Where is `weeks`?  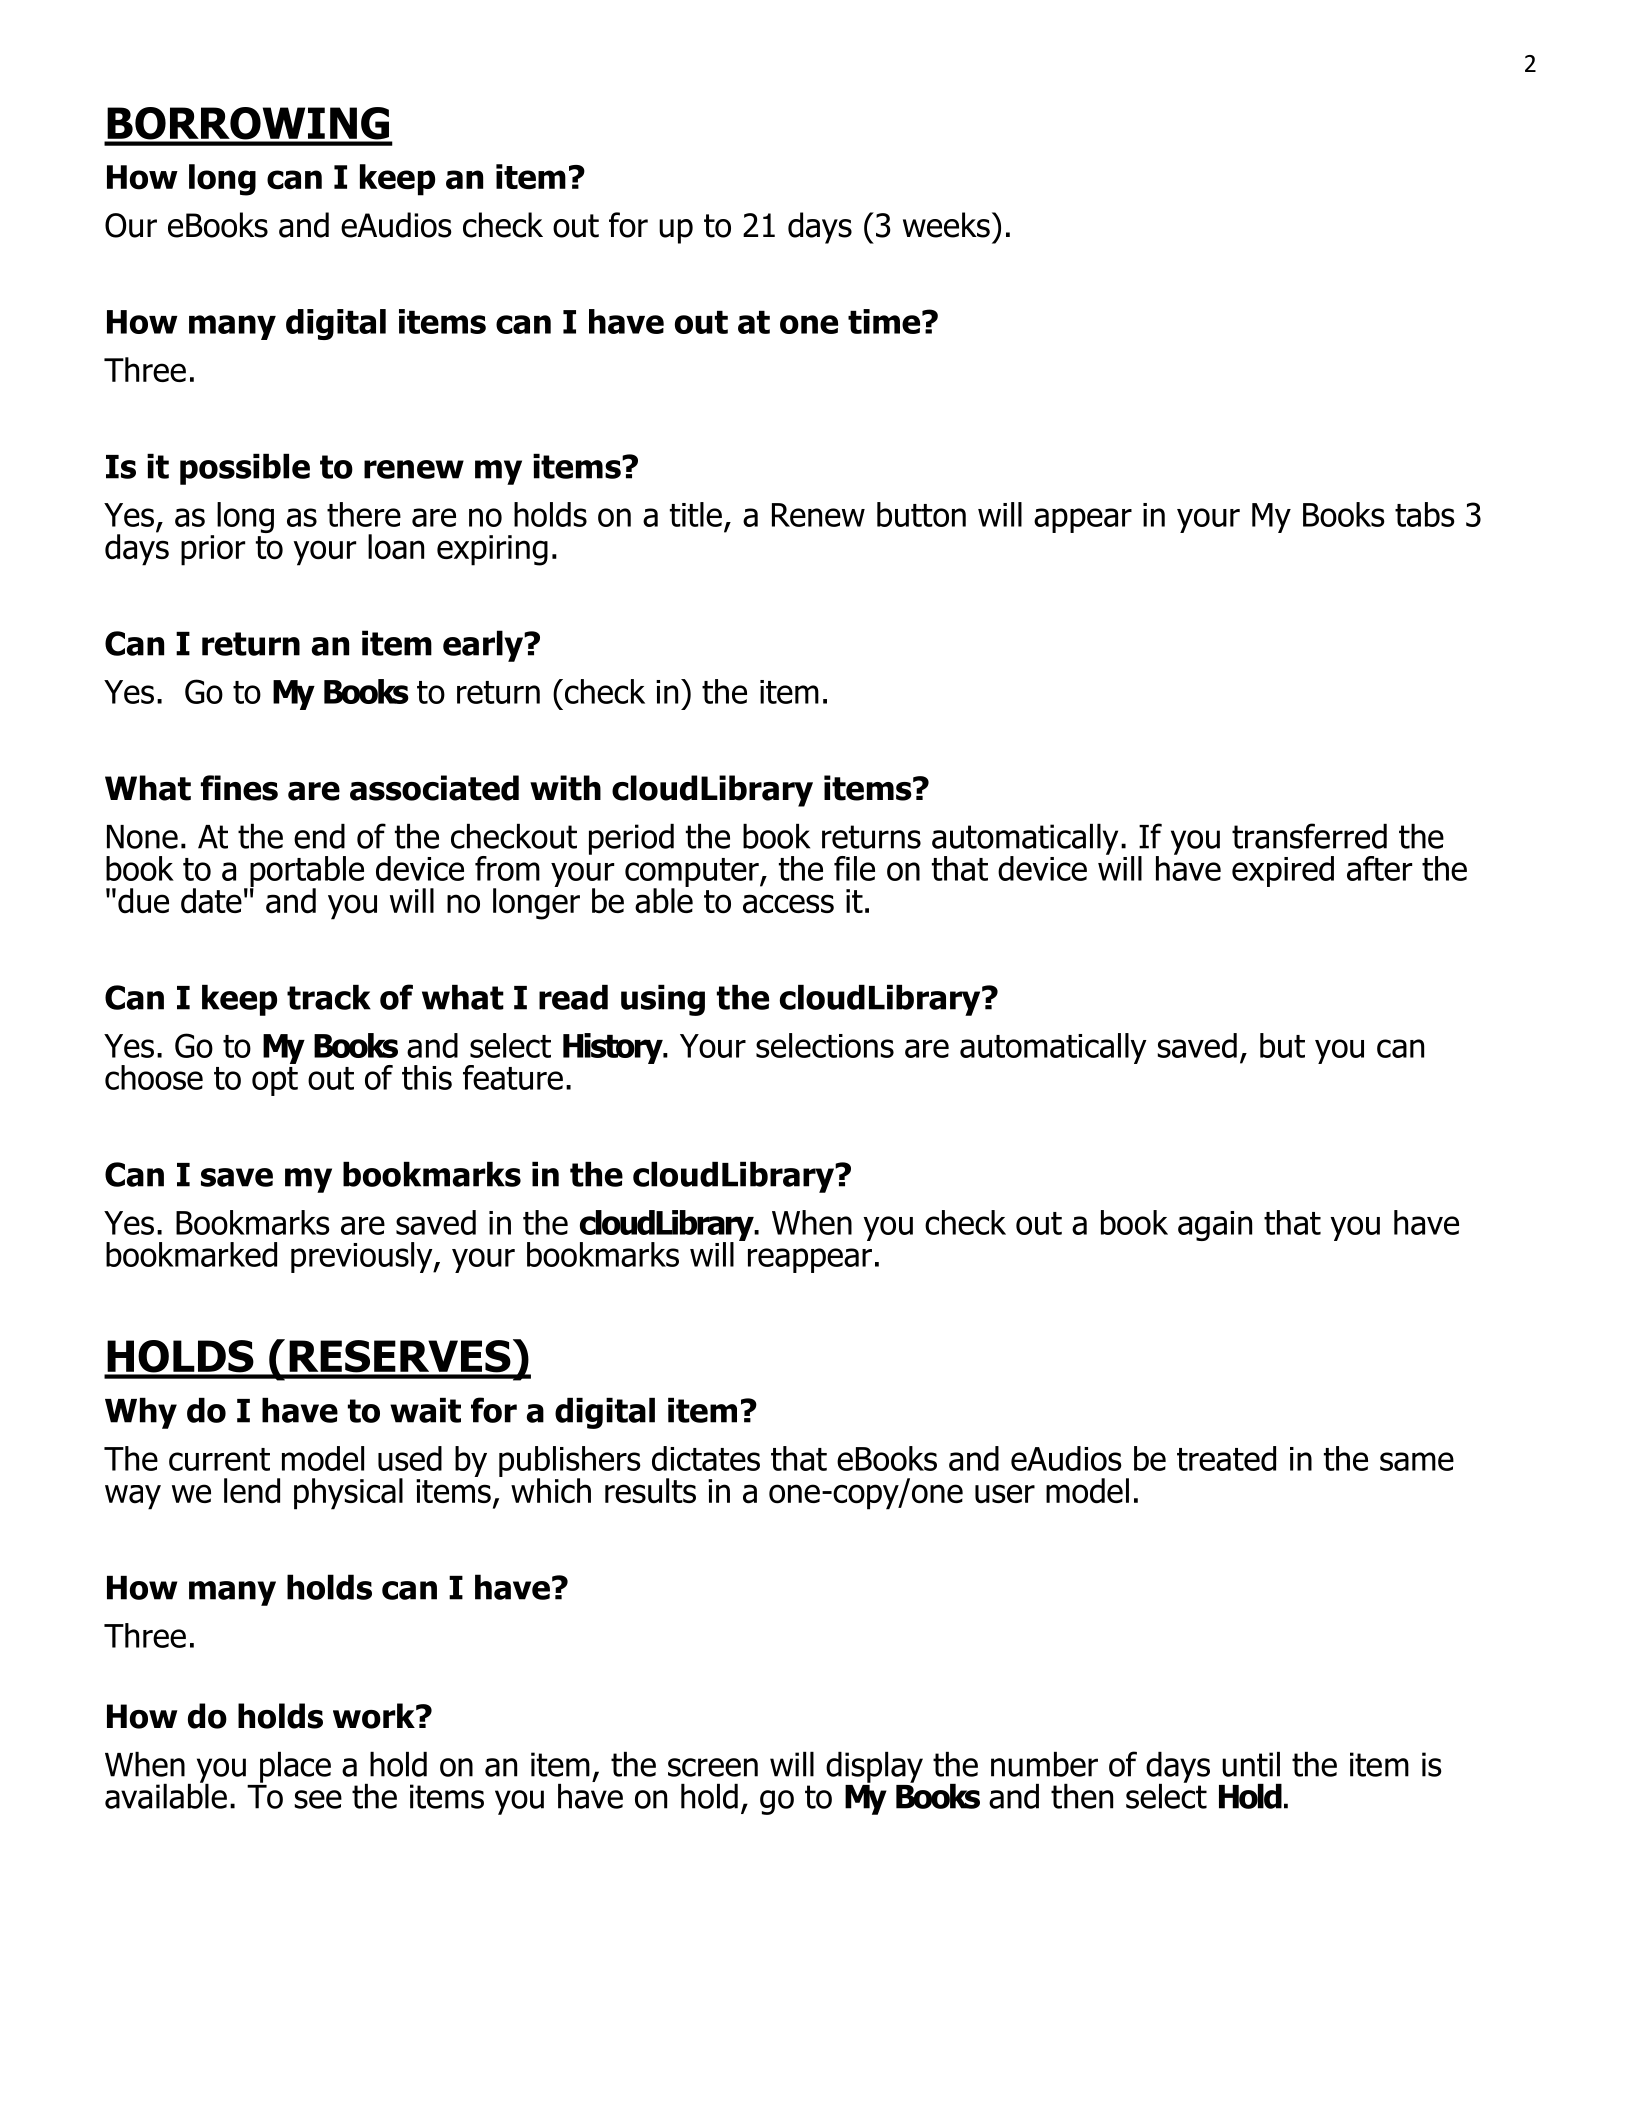
weeks is located at coordinates (946, 225).
